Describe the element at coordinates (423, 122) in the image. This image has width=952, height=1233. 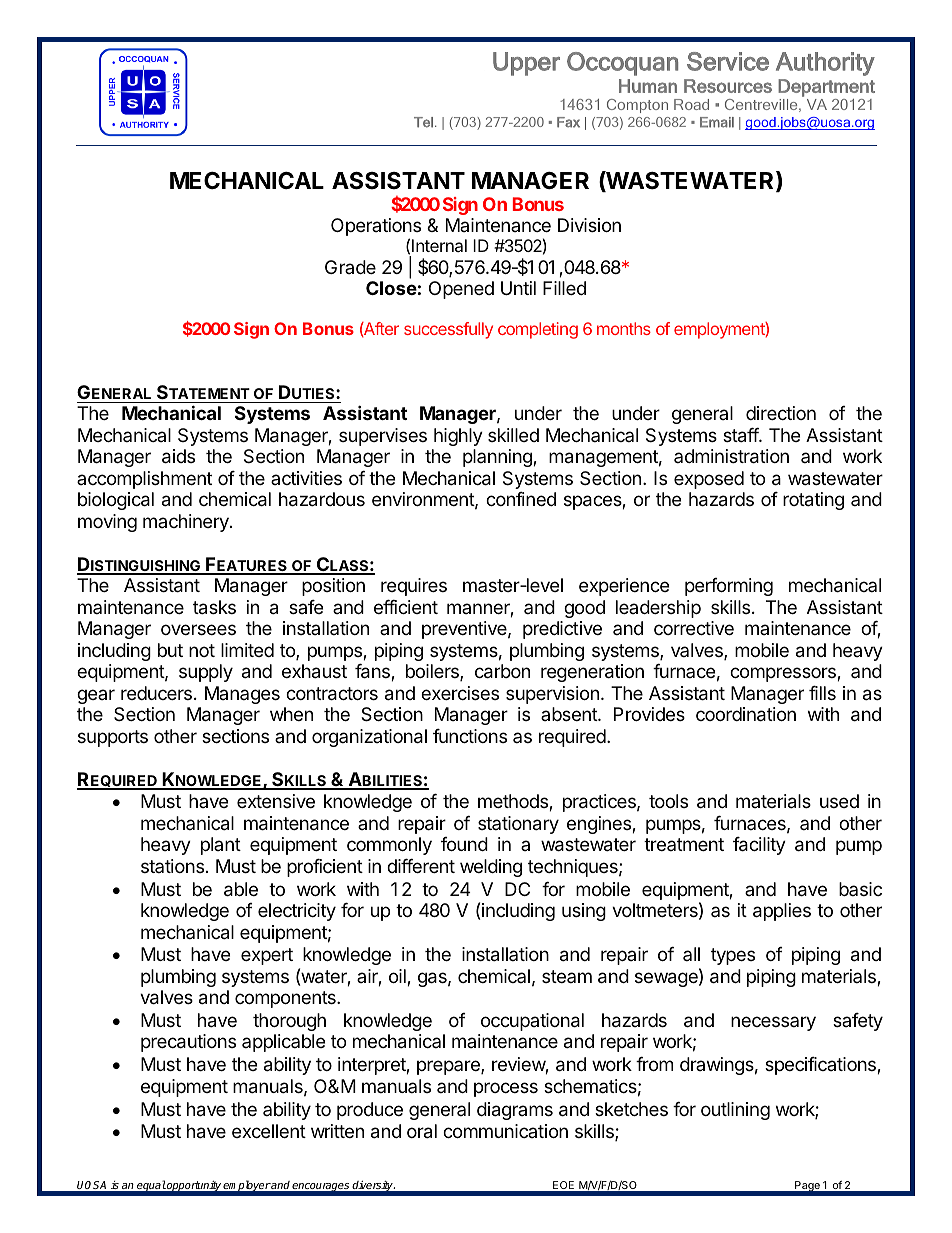
I see `Tel` at that location.
